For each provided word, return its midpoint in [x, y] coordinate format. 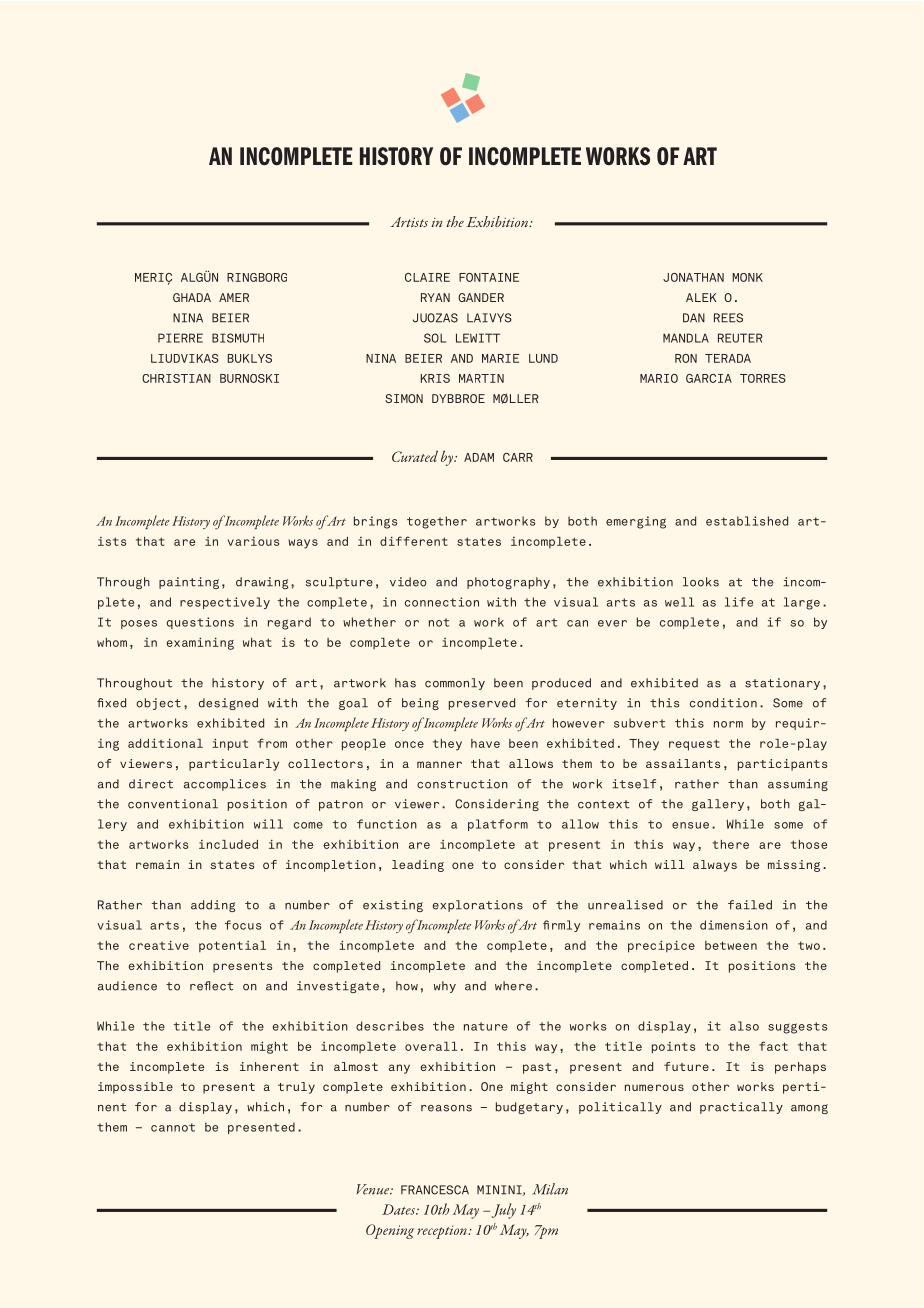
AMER [234, 297]
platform [498, 825]
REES [728, 318]
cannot [173, 1127]
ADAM [479, 457]
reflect [211, 986]
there [730, 844]
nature [486, 1026]
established [747, 521]
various [253, 541]
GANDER [481, 297]
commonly [455, 684]
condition [723, 703]
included [228, 844]
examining [200, 644]
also [744, 1026]
